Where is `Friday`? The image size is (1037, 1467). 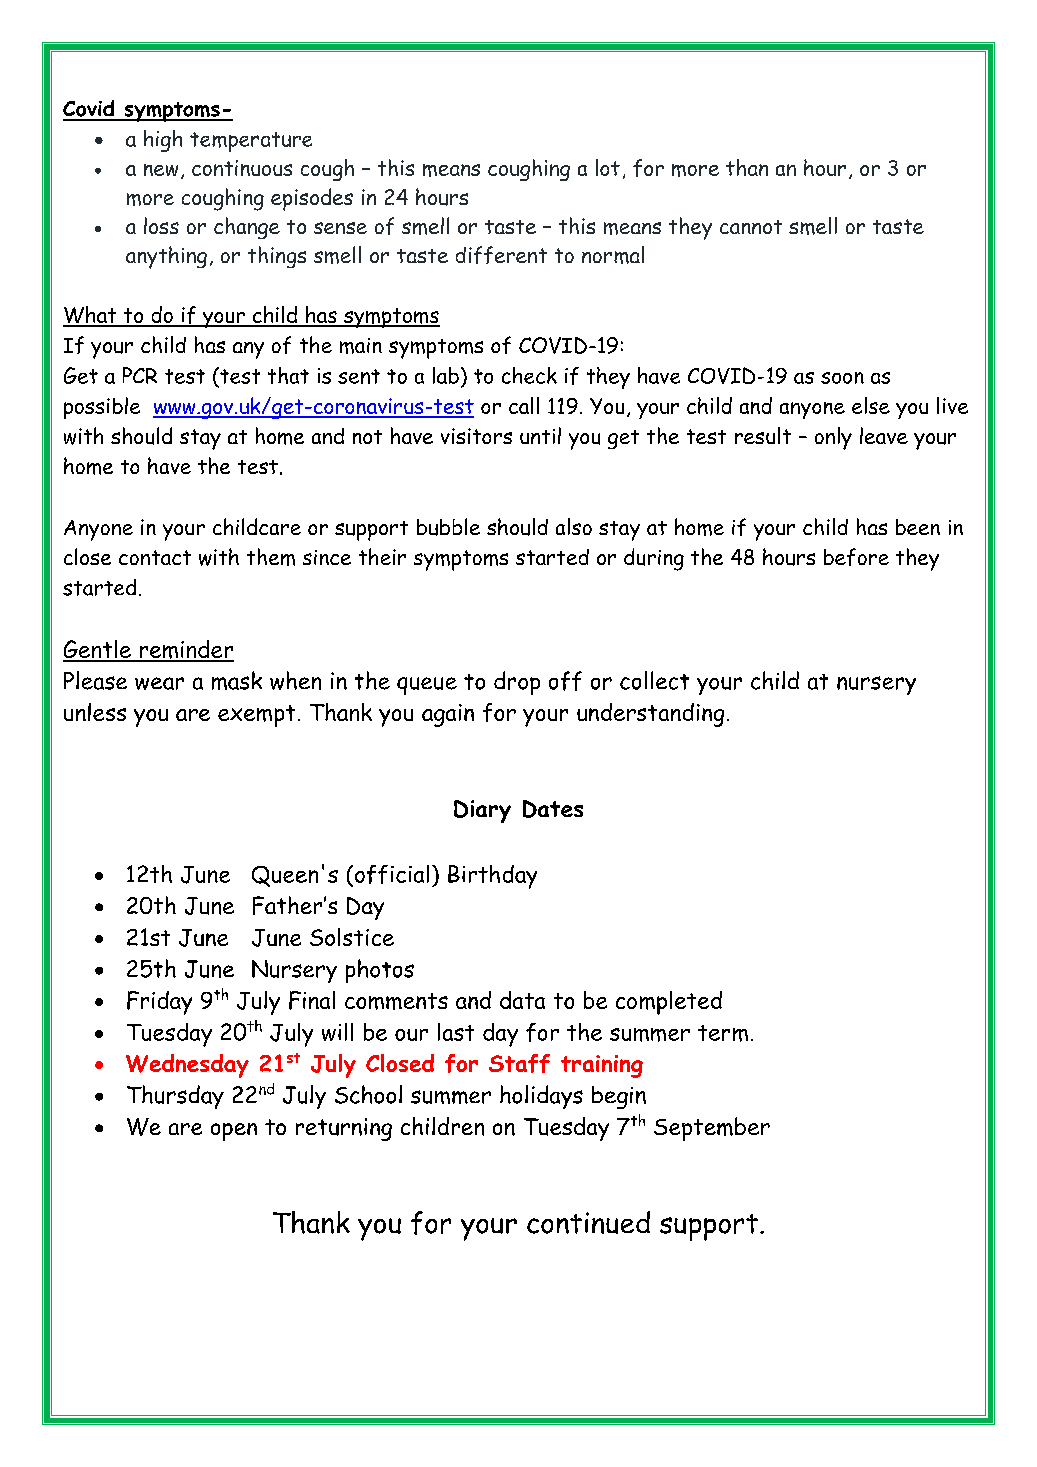
Friday is located at coordinates (159, 1003).
